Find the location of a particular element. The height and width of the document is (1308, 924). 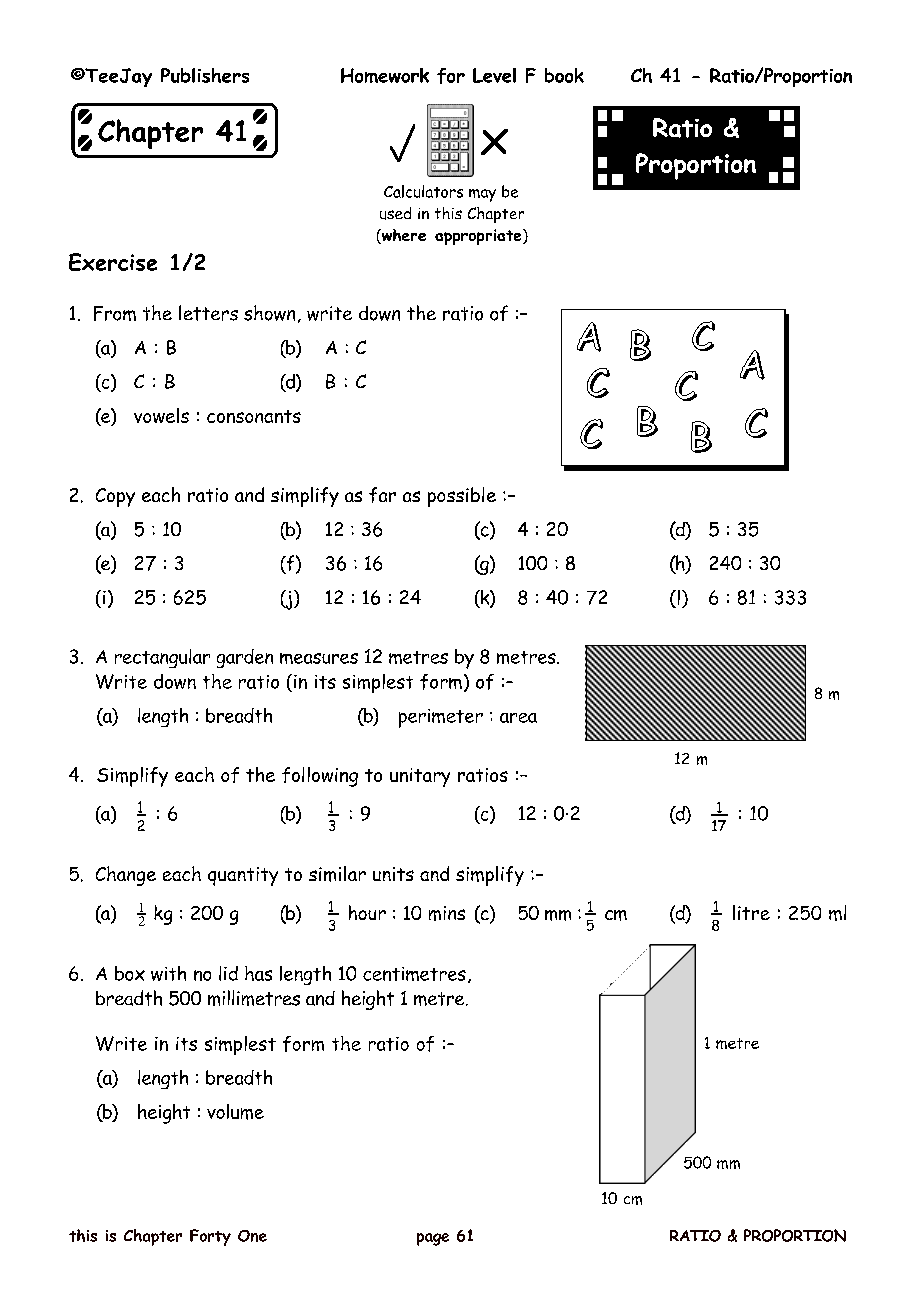

Forty is located at coordinates (210, 1237).
